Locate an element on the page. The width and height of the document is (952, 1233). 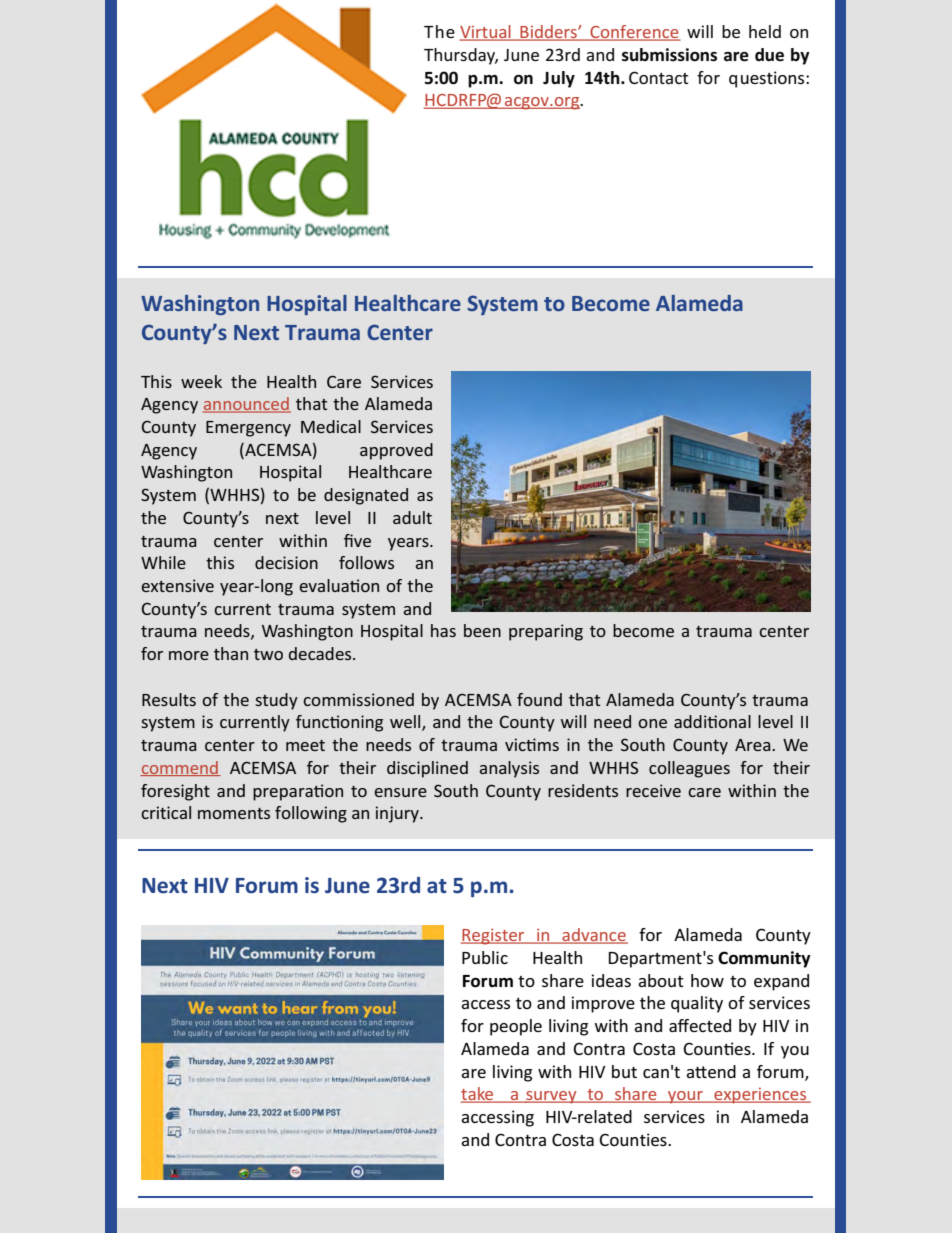
submissions is located at coordinates (669, 55).
